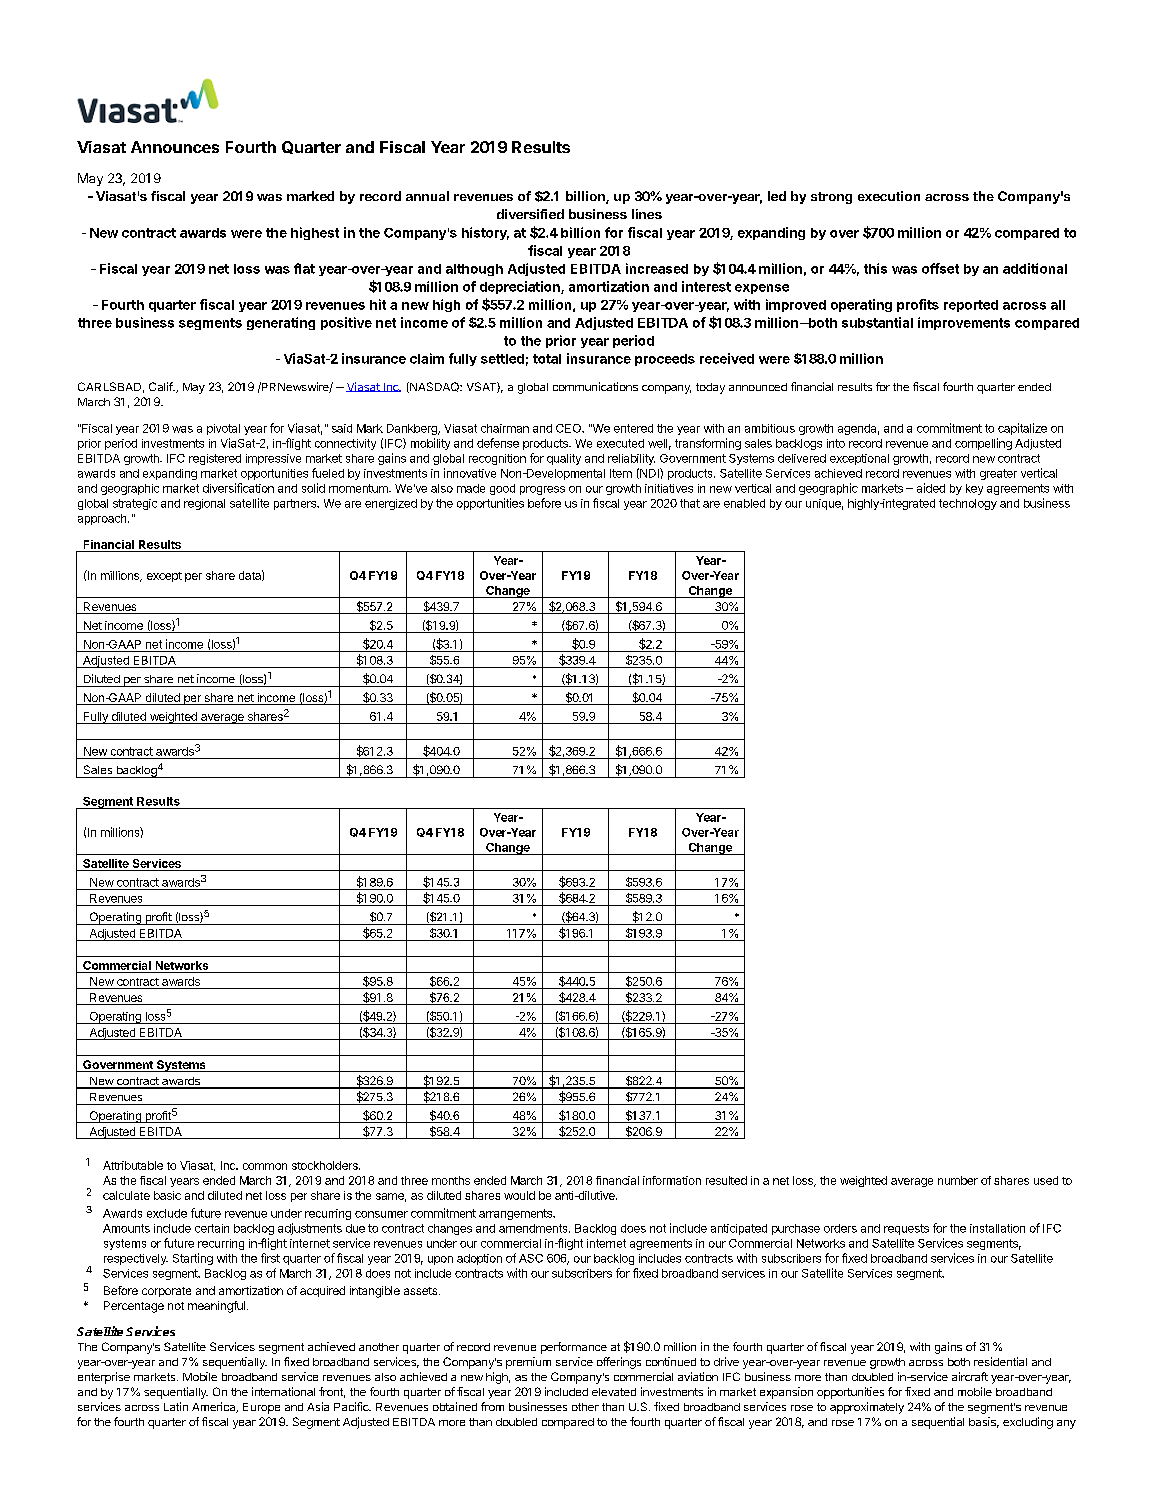 Image resolution: width=1158 pixels, height=1498 pixels. What do you see at coordinates (968, 504) in the screenshot?
I see `technology` at bounding box center [968, 504].
